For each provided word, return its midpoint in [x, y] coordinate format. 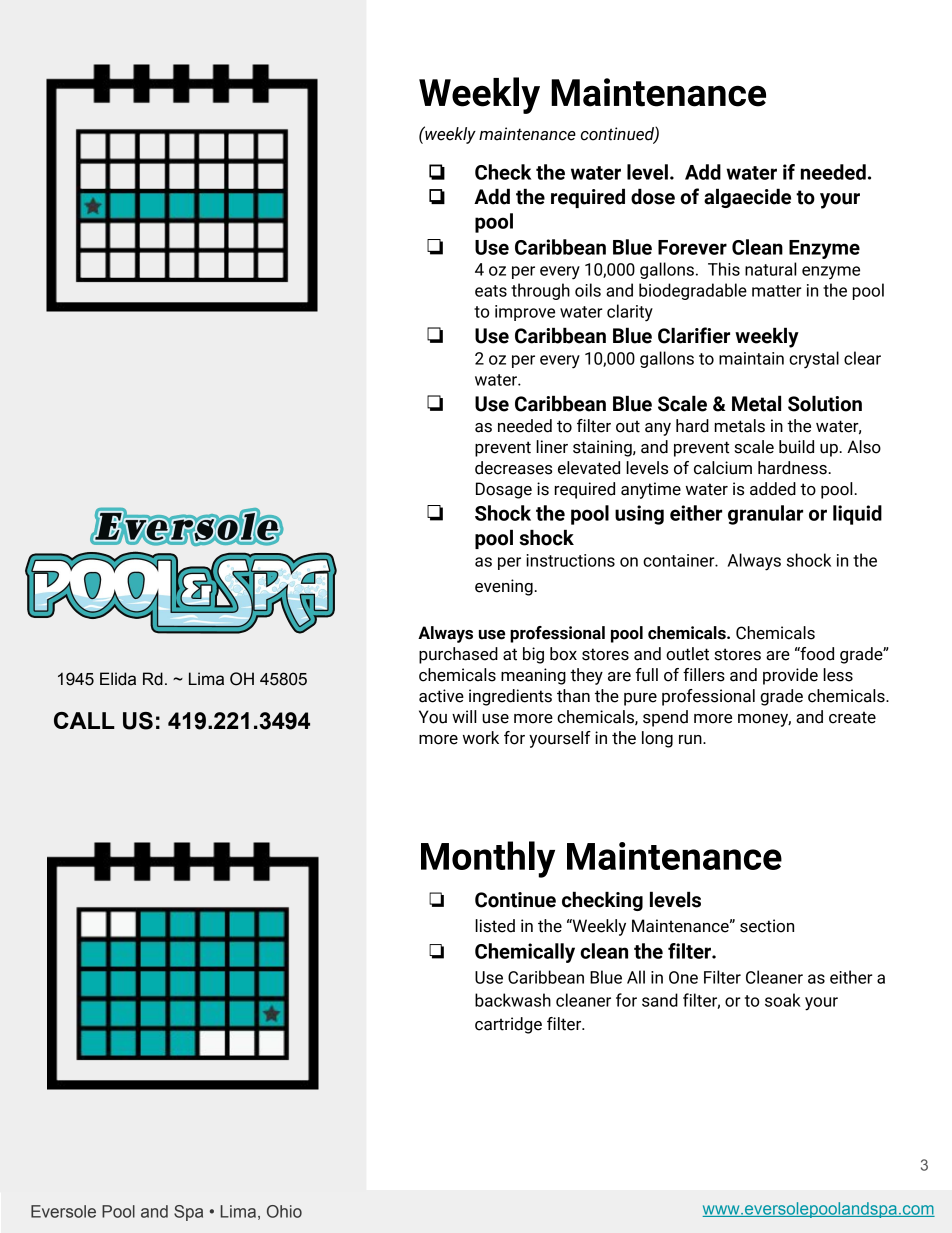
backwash [513, 1000]
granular [765, 515]
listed [495, 926]
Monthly [488, 859]
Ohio [284, 1211]
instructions [570, 560]
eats [491, 291]
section [767, 926]
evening [505, 587]
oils [588, 290]
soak [783, 1000]
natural [771, 269]
